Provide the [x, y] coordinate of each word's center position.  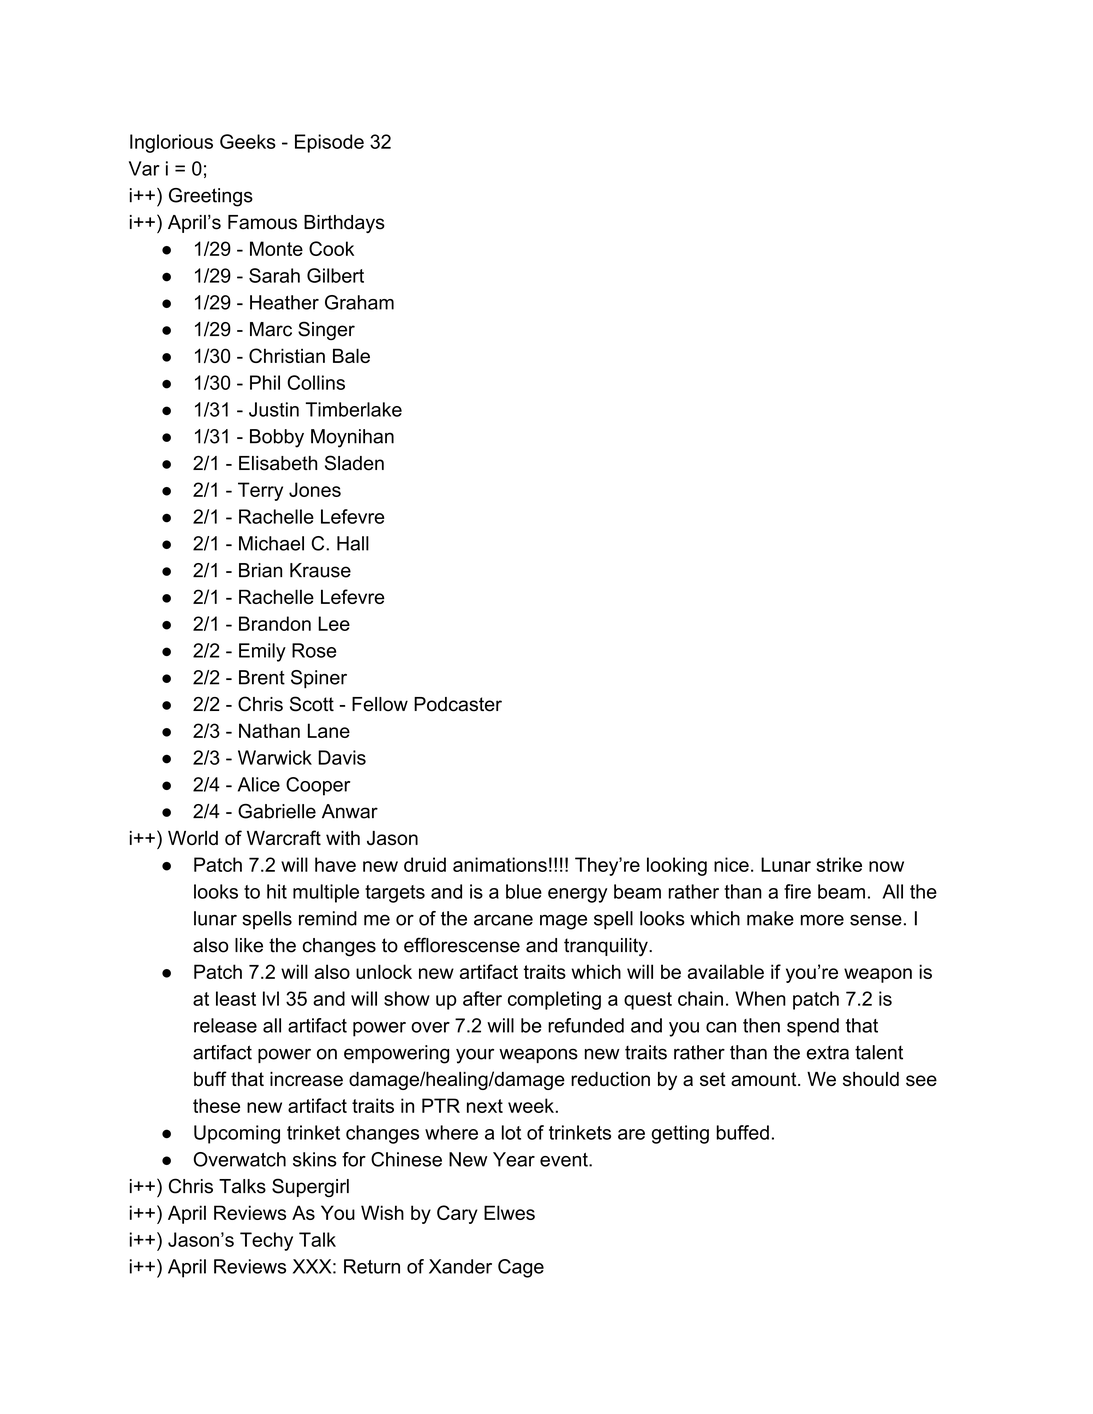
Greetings [211, 197]
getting [680, 1134]
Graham [359, 302]
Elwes [509, 1212]
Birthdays [344, 224]
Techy [266, 1241]
